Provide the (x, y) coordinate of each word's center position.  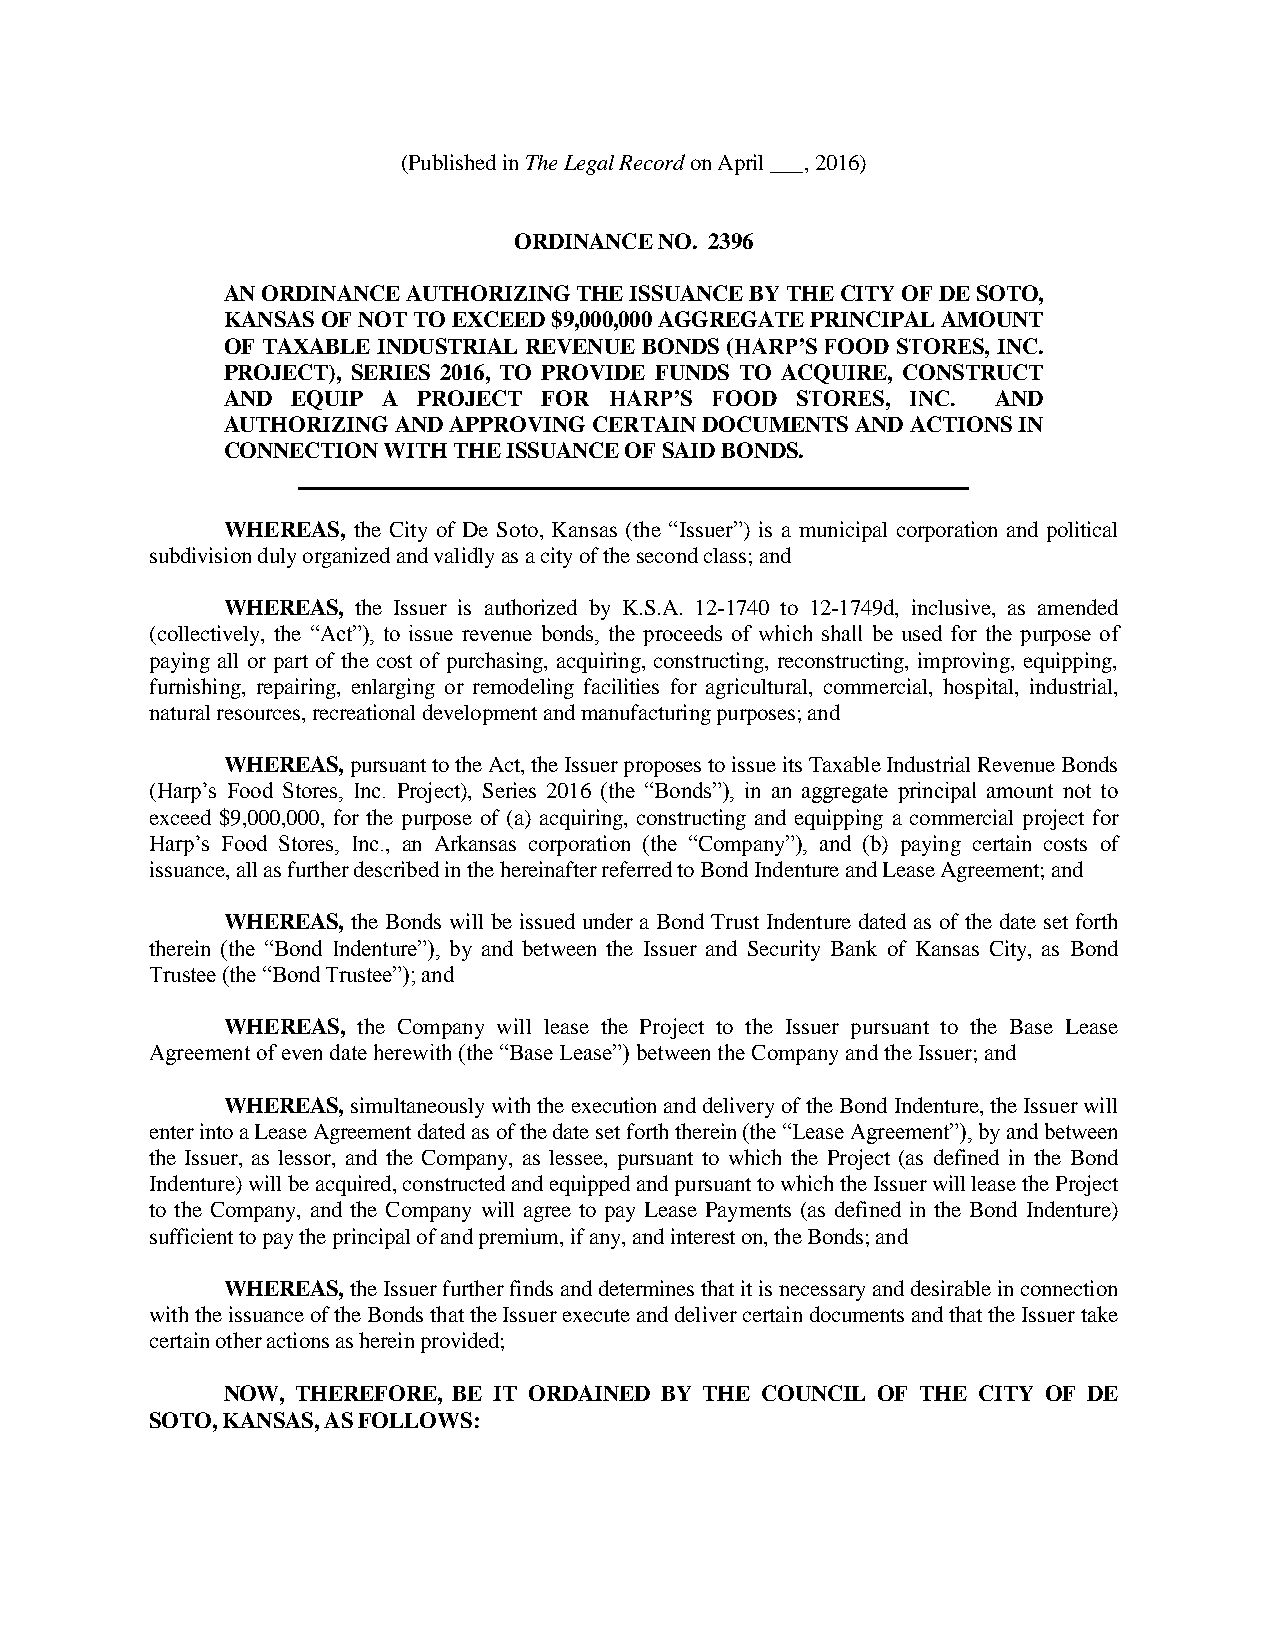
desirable (951, 1288)
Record (652, 162)
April (740, 164)
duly (277, 557)
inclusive (952, 607)
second (667, 555)
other (239, 1340)
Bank (854, 948)
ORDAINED (589, 1393)
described (396, 869)
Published (451, 162)
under (608, 921)
